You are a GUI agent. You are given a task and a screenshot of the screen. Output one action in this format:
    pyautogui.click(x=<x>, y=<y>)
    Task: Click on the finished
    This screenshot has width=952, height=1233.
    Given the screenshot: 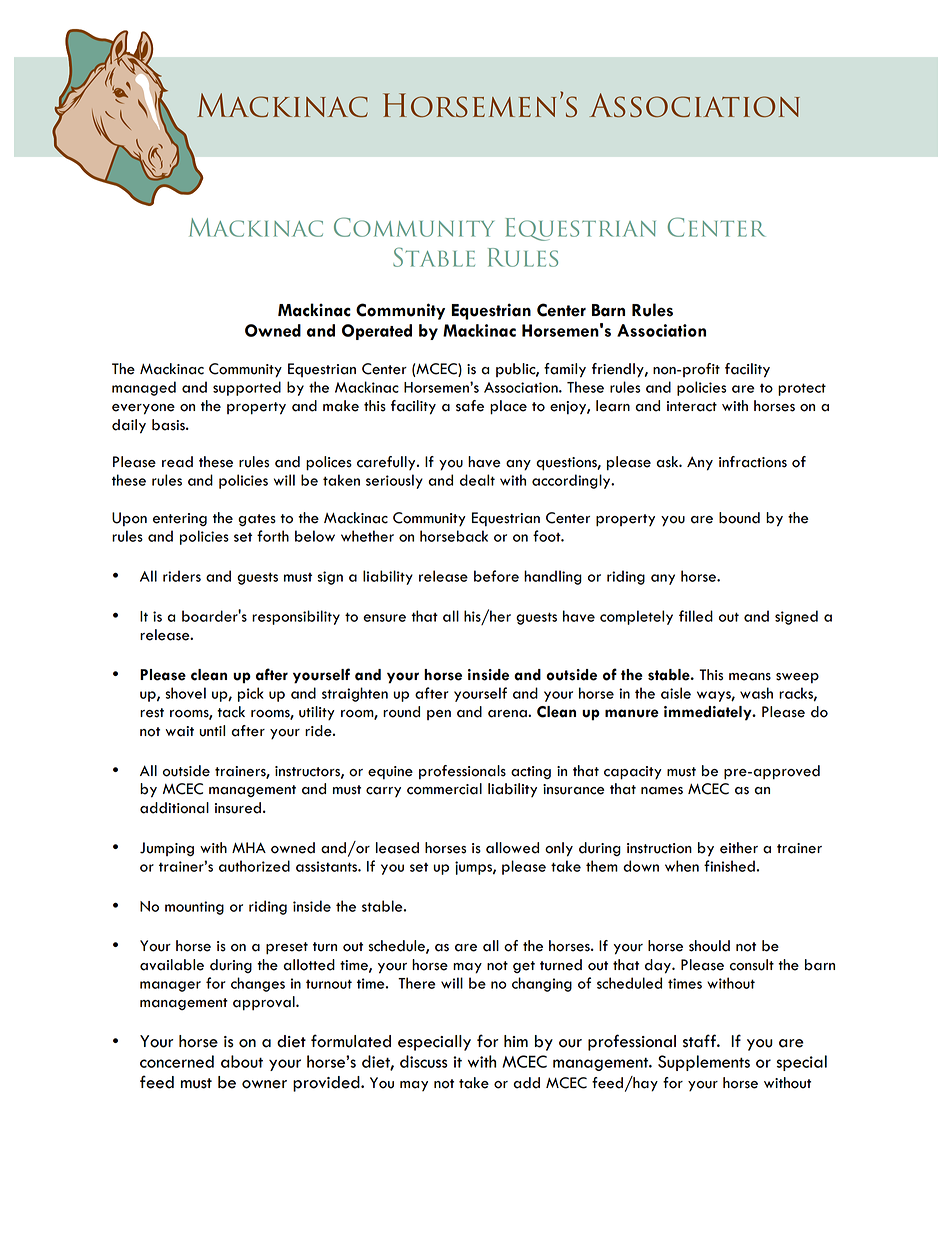 What is the action you would take?
    pyautogui.click(x=729, y=866)
